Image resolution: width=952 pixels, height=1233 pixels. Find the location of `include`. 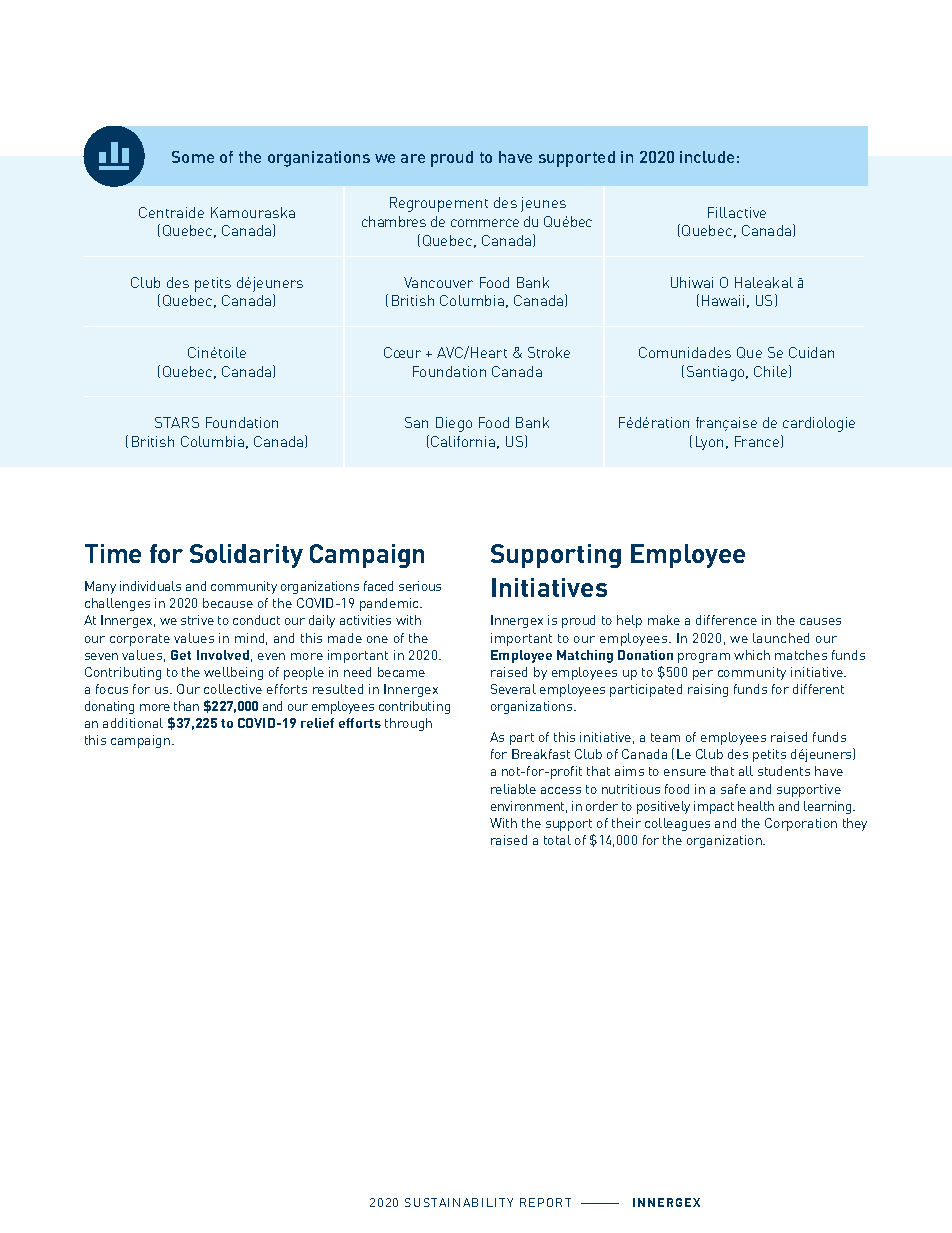

include is located at coordinates (707, 157).
